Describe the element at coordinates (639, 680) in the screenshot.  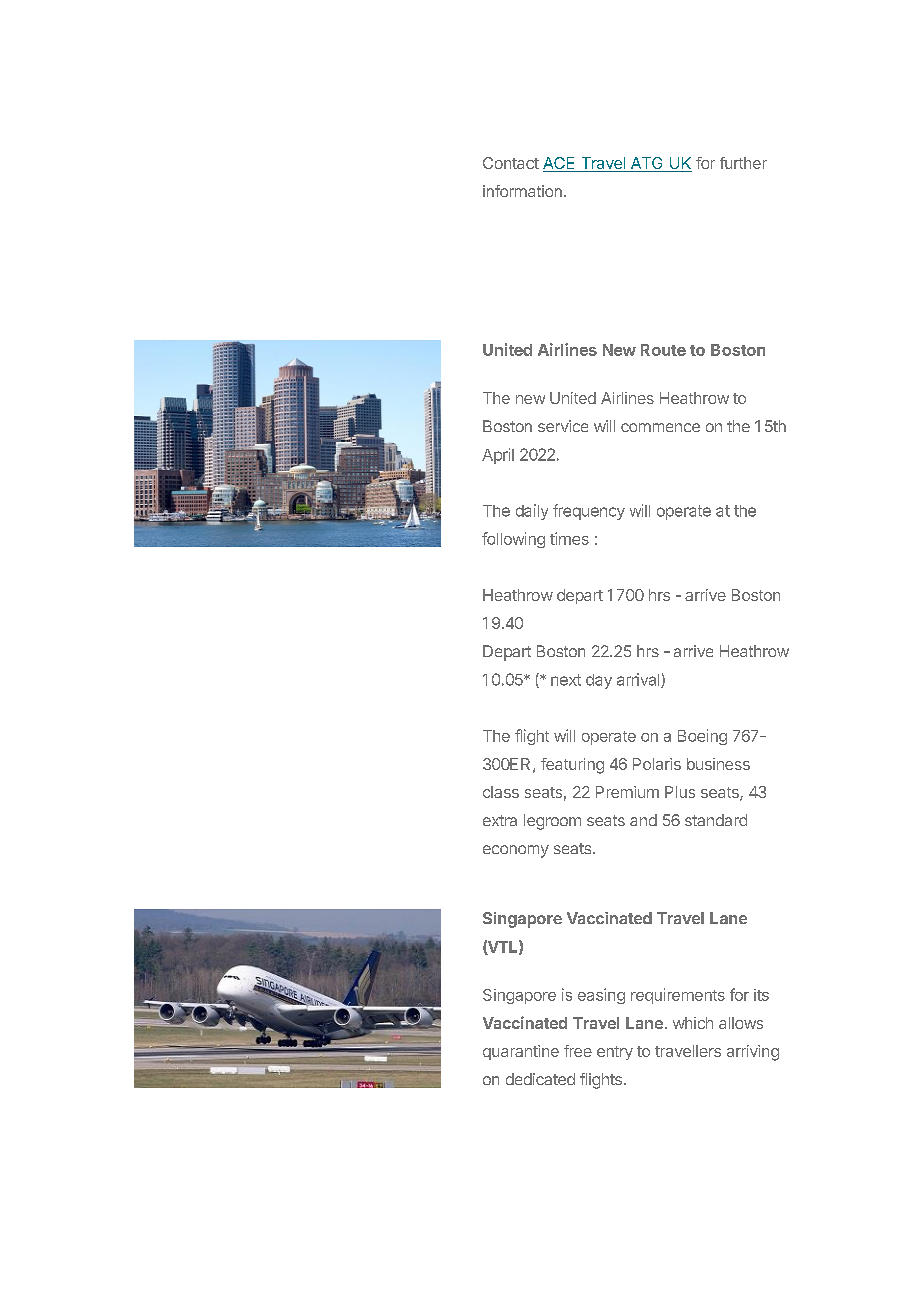
I see `arrival` at that location.
